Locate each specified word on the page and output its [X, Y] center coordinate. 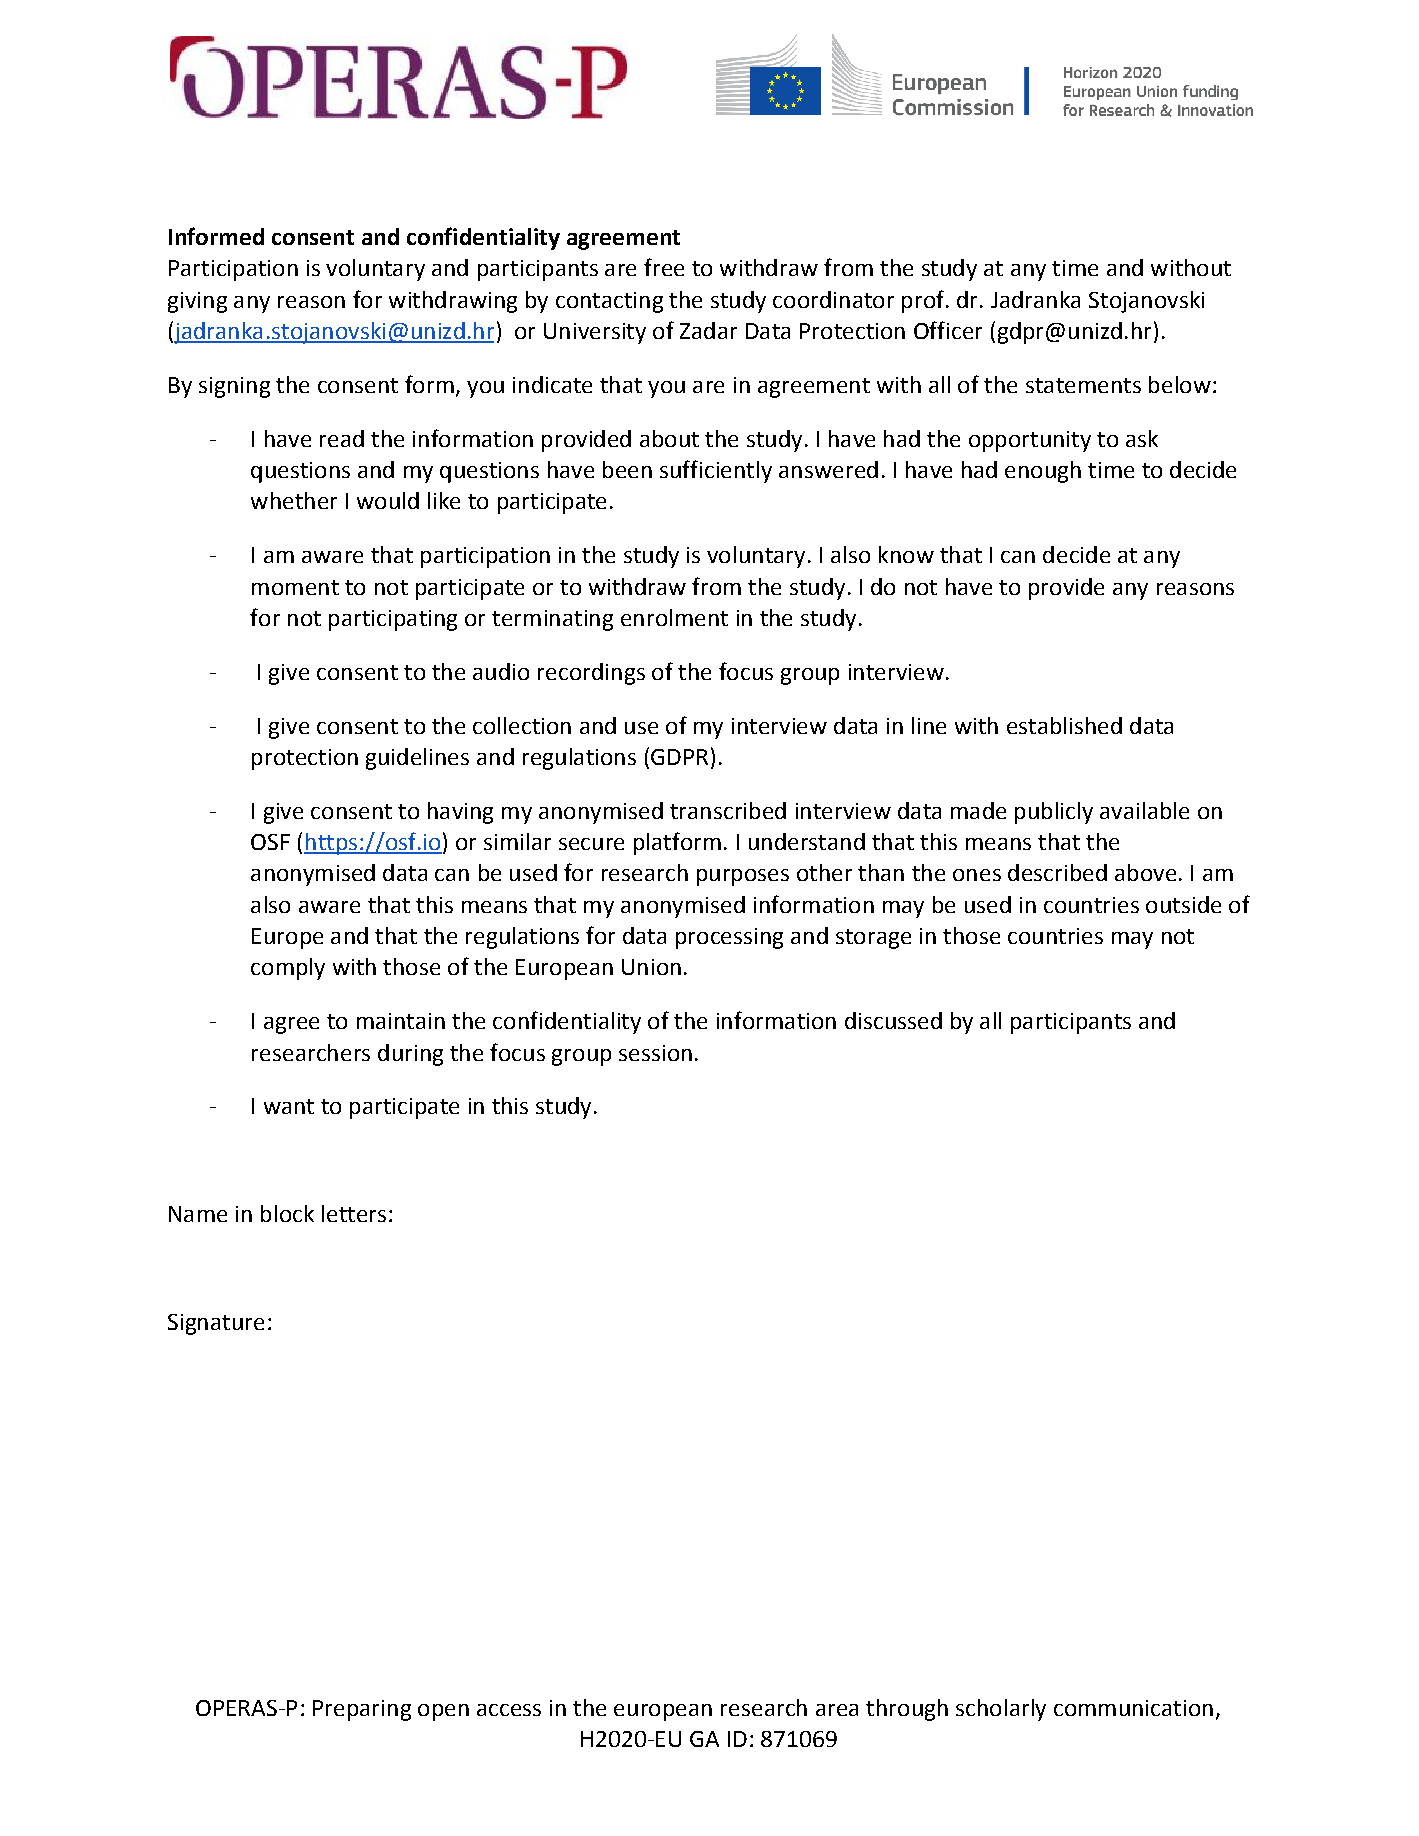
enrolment [674, 617]
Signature [216, 1324]
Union [651, 967]
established [1064, 725]
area [837, 1710]
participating [393, 620]
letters [354, 1213]
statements [1083, 385]
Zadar [708, 330]
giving [197, 302]
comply [288, 969]
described [1057, 872]
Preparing [362, 1710]
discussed [893, 1020]
